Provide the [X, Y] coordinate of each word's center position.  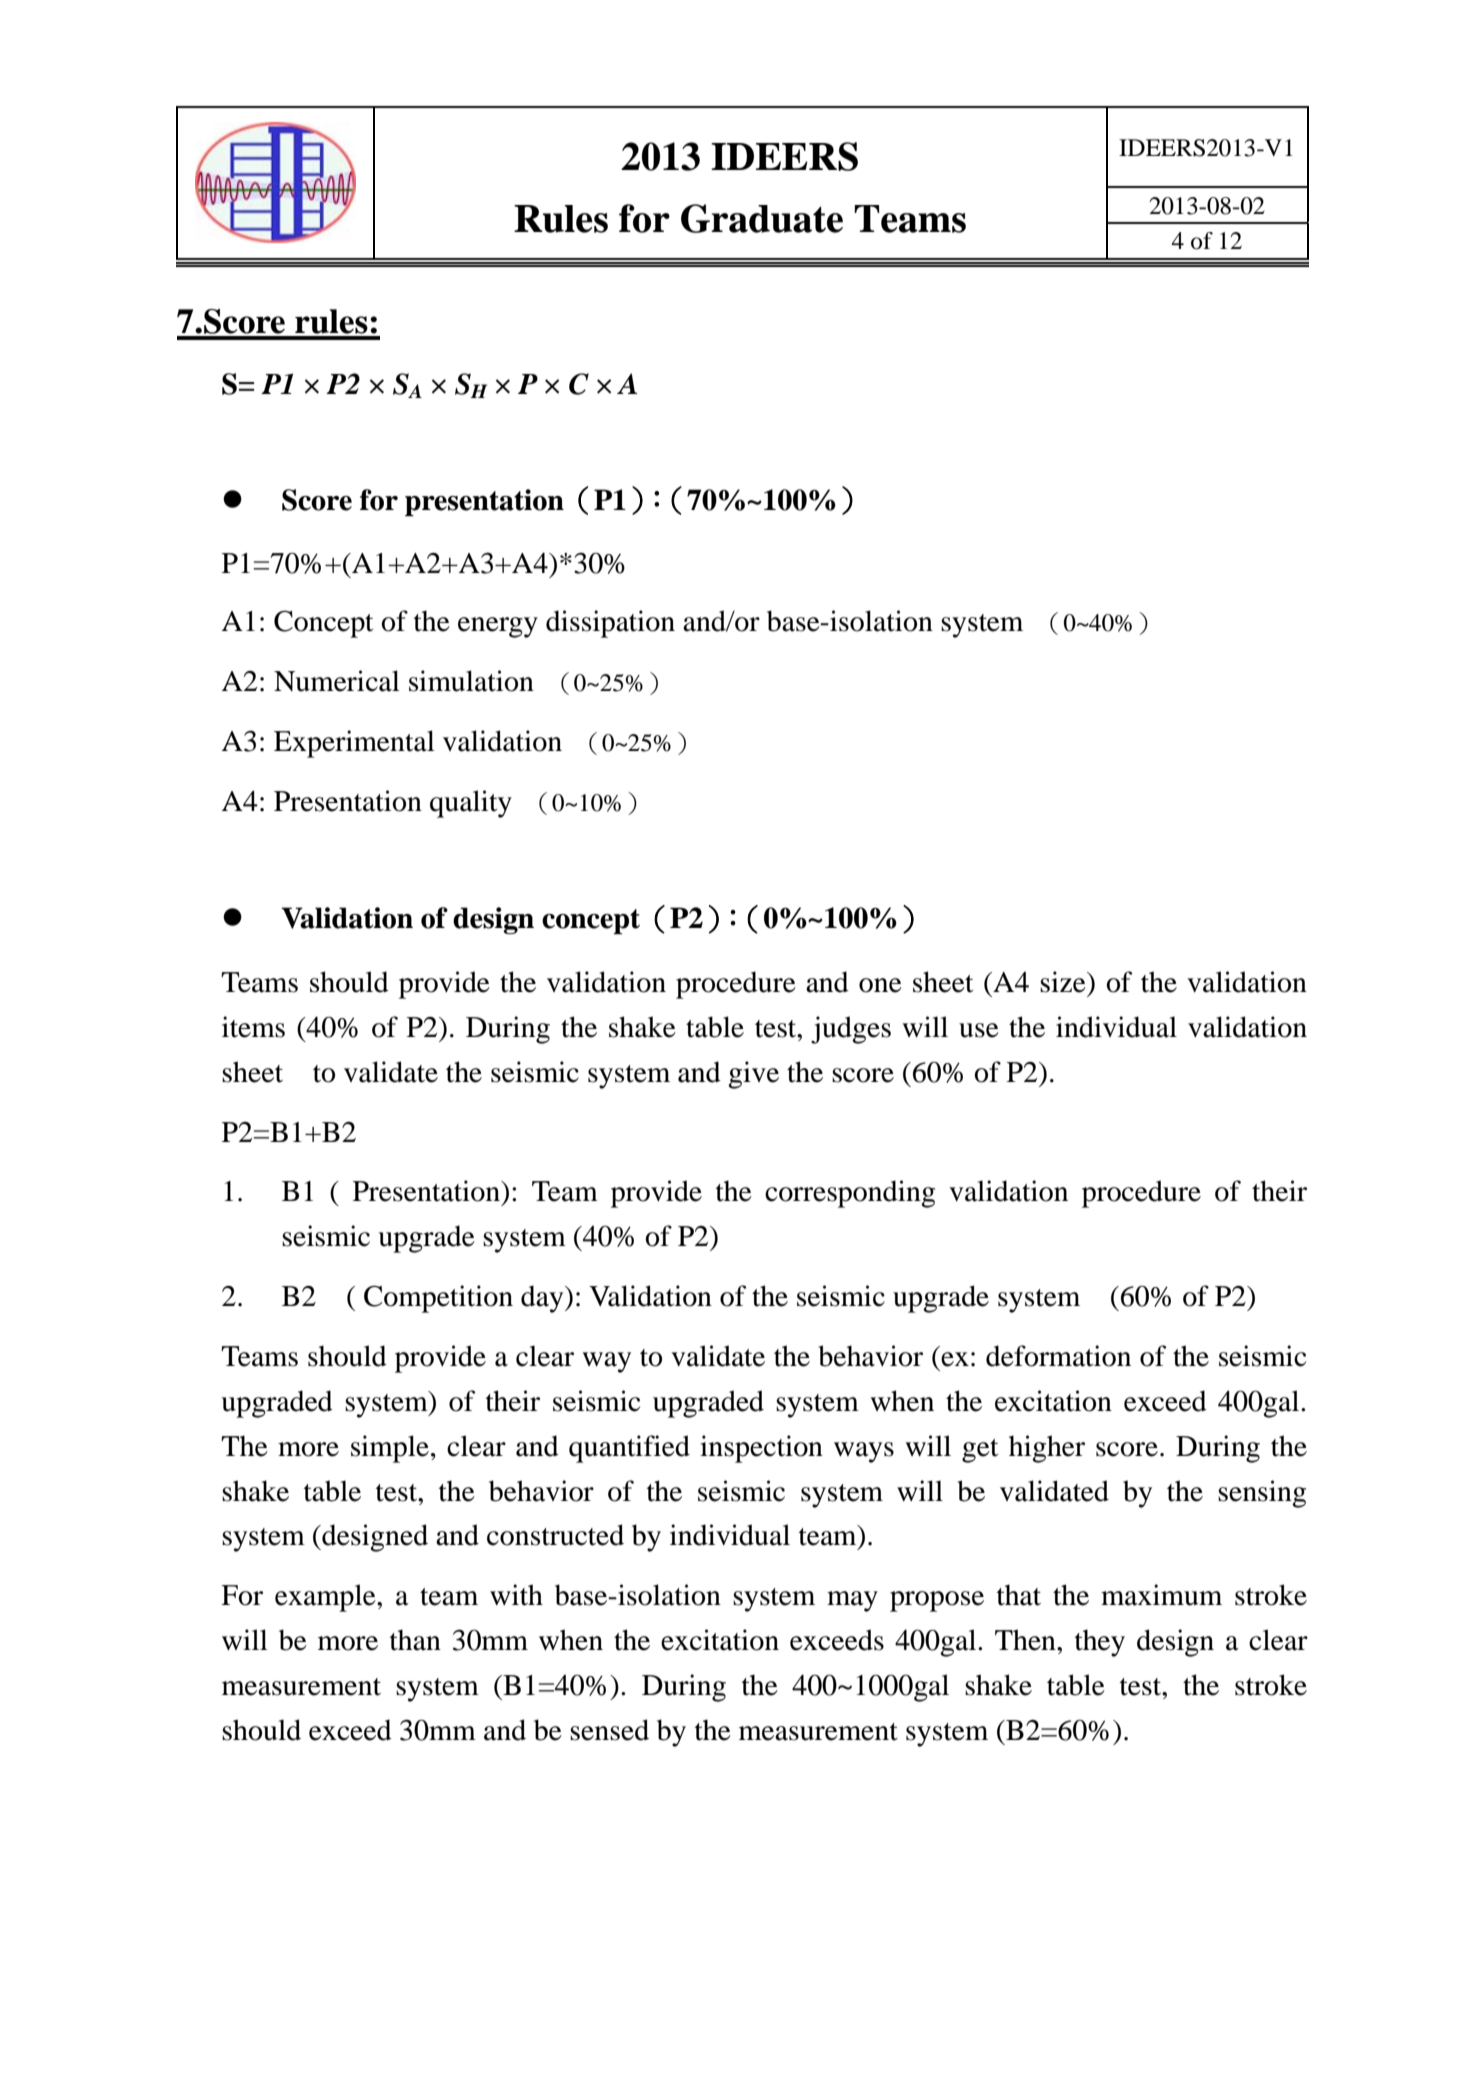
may [852, 1601]
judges [851, 1030]
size [1064, 982]
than [415, 1640]
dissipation [610, 624]
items [253, 1027]
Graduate [762, 218]
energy [498, 627]
